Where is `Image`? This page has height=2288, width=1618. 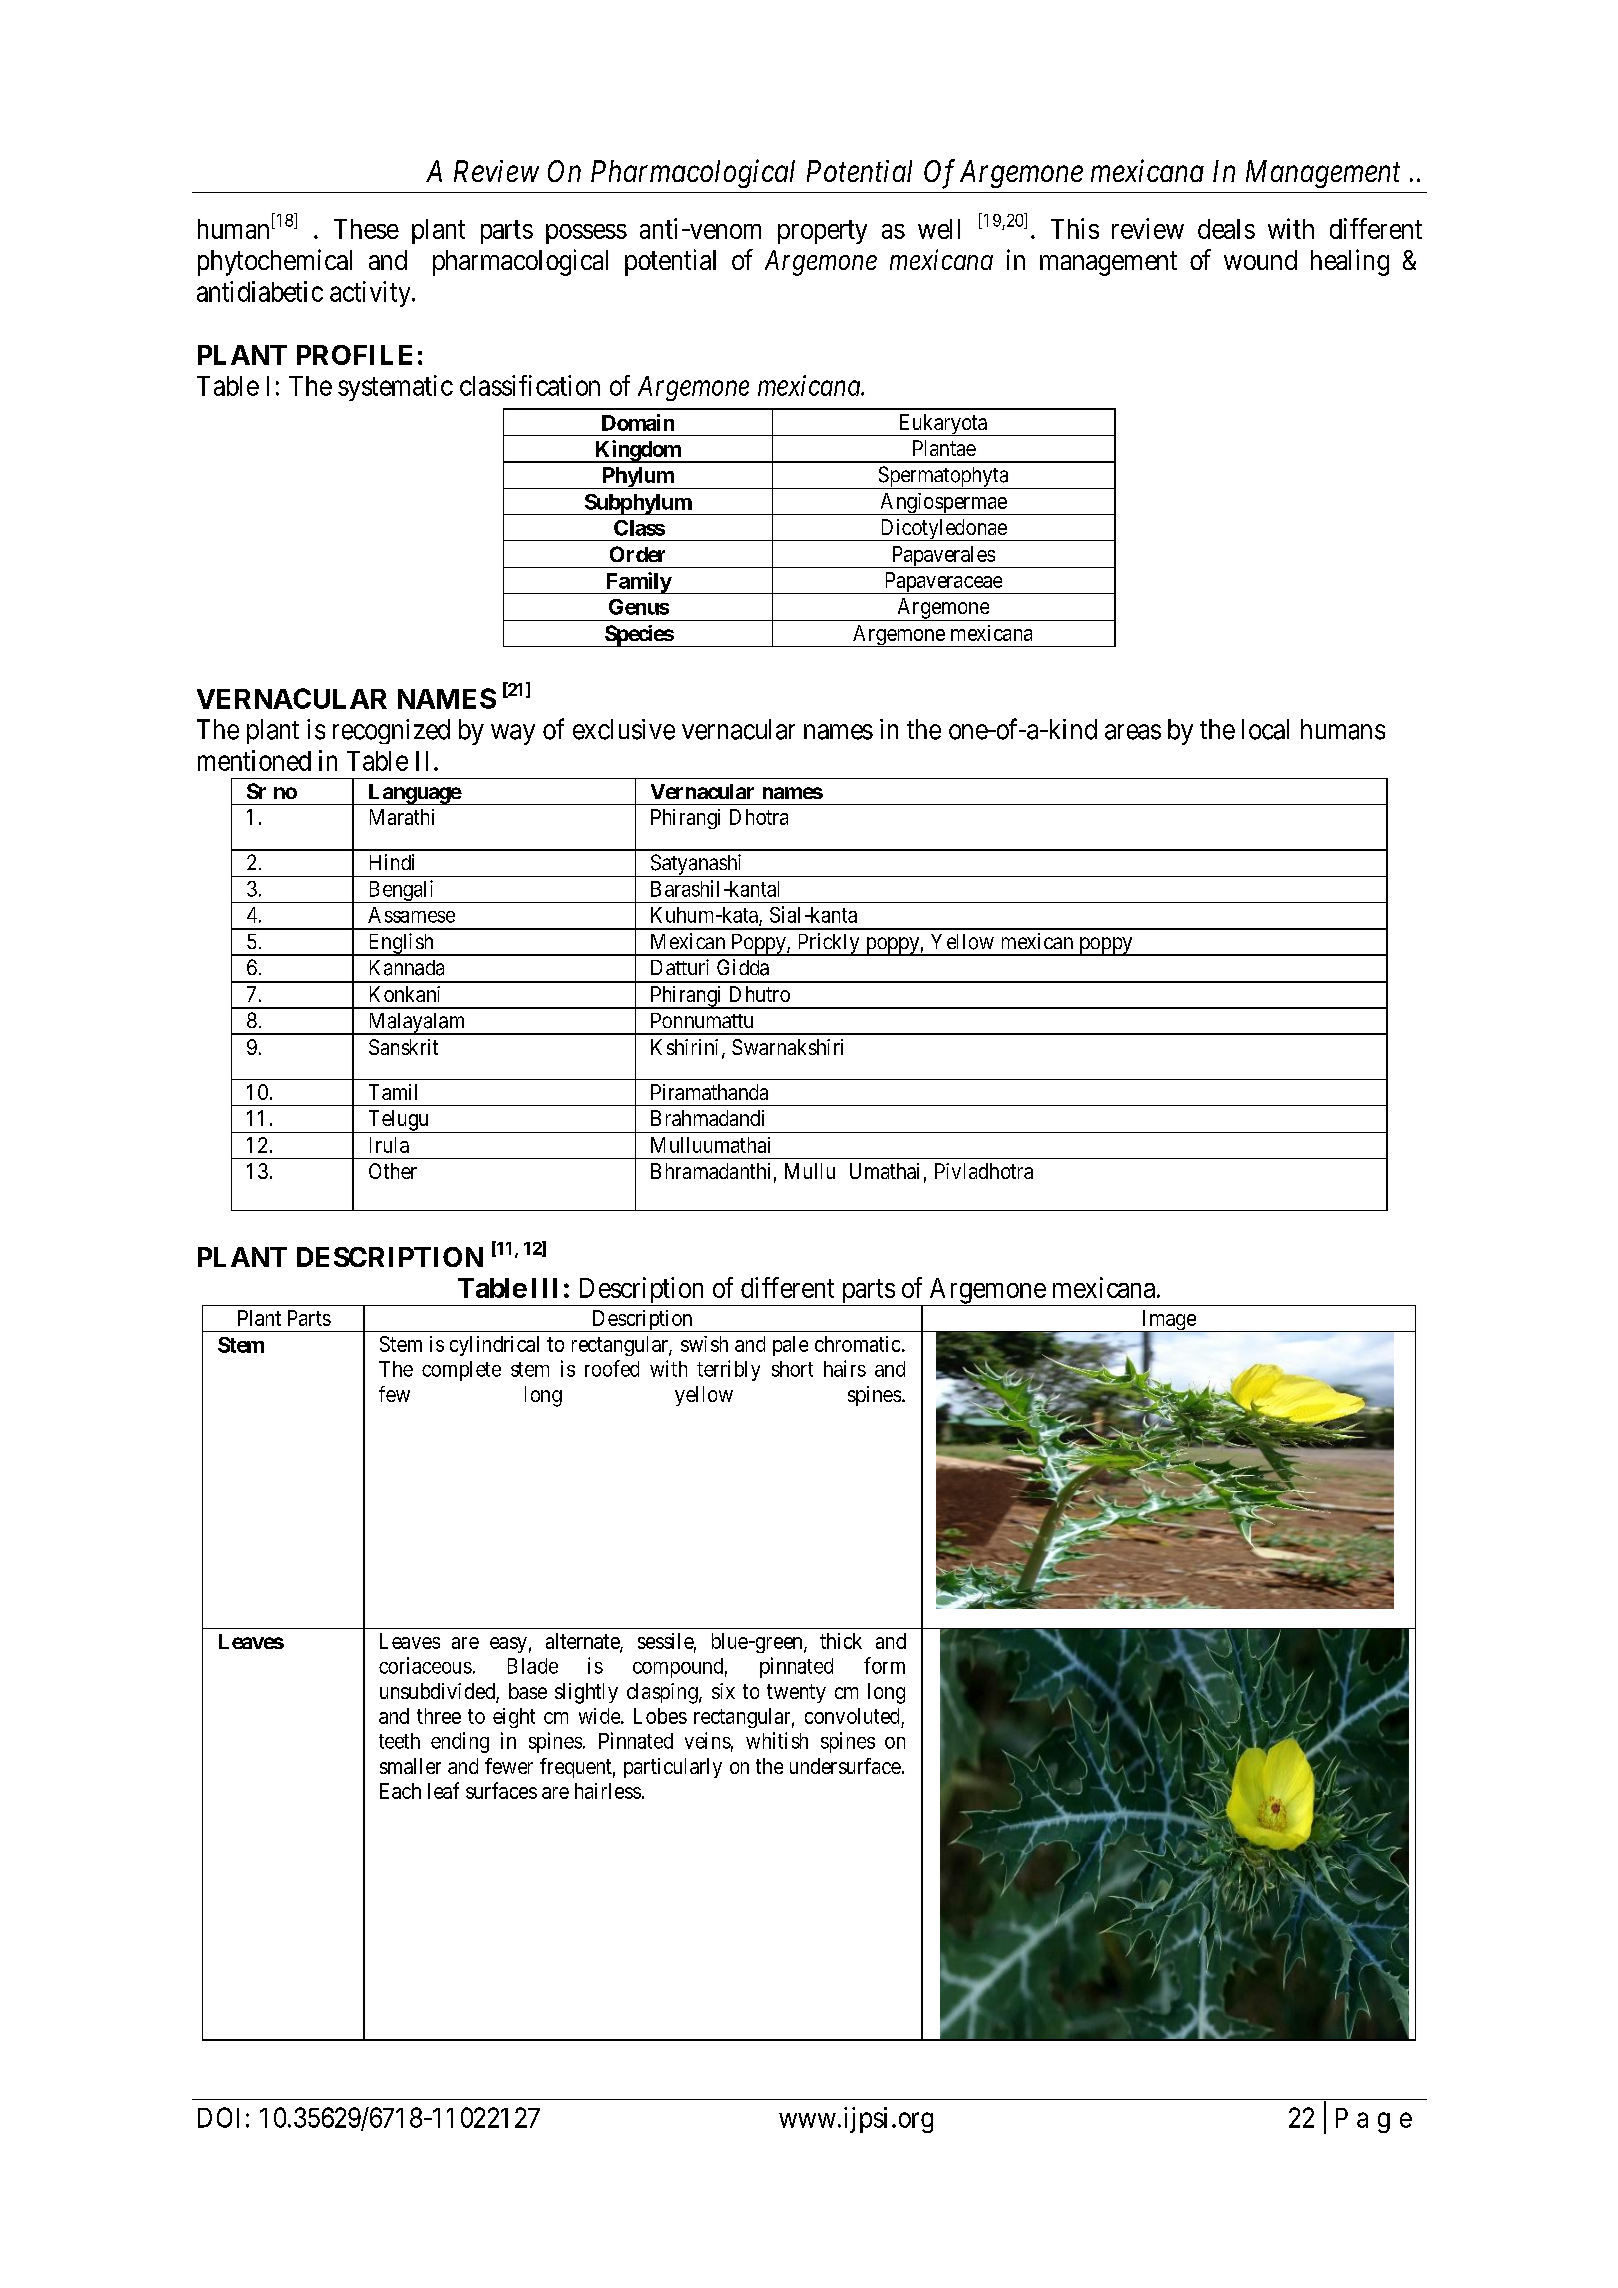 Image is located at coordinates (1169, 1321).
